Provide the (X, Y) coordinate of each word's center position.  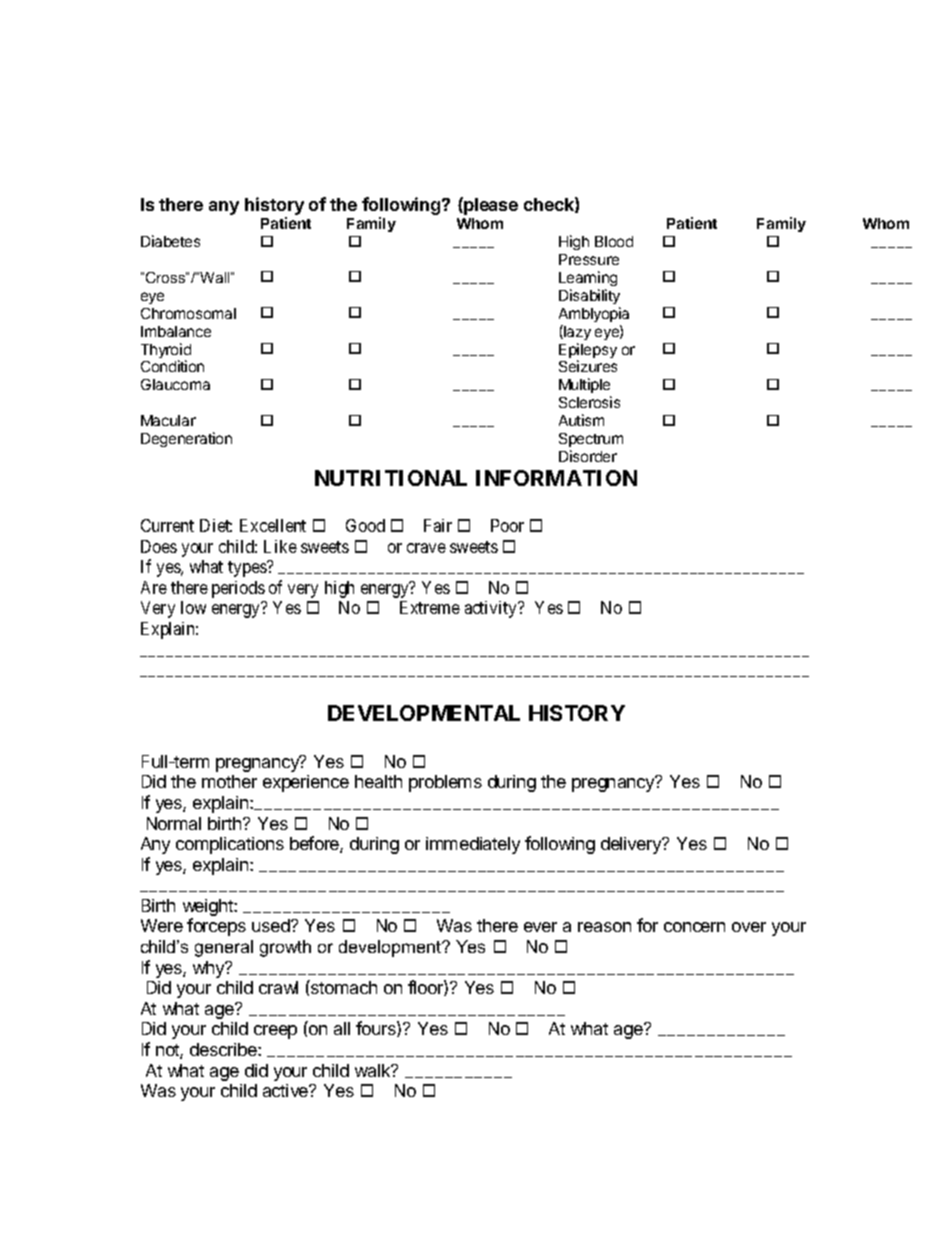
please (490, 206)
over (749, 927)
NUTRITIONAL (391, 478)
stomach (343, 987)
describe (224, 1049)
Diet (216, 525)
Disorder (588, 456)
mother (229, 781)
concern (694, 927)
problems (445, 783)
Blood (614, 241)
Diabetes (170, 241)
